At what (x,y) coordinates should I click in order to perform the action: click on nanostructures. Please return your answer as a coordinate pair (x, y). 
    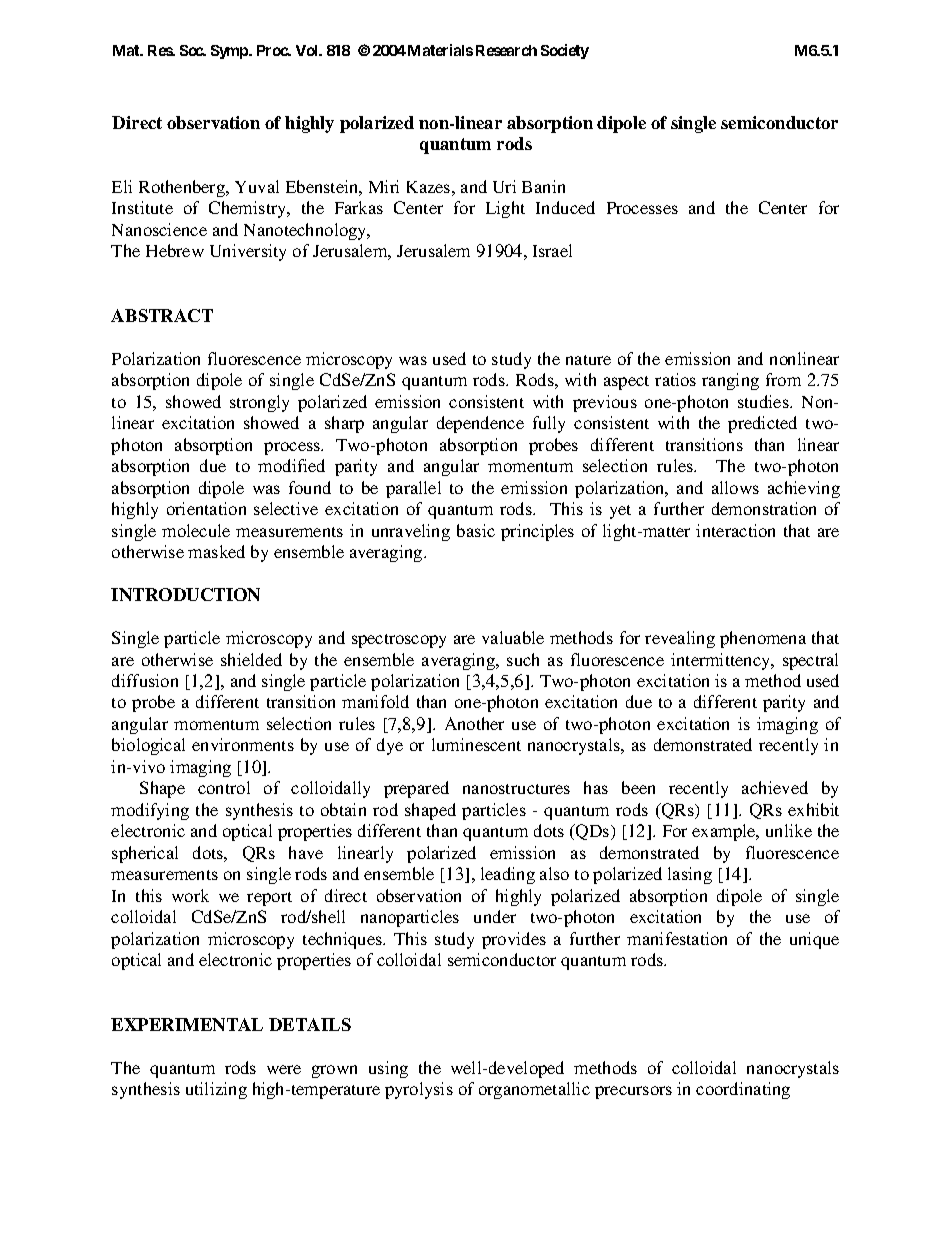
    Looking at the image, I should click on (516, 789).
